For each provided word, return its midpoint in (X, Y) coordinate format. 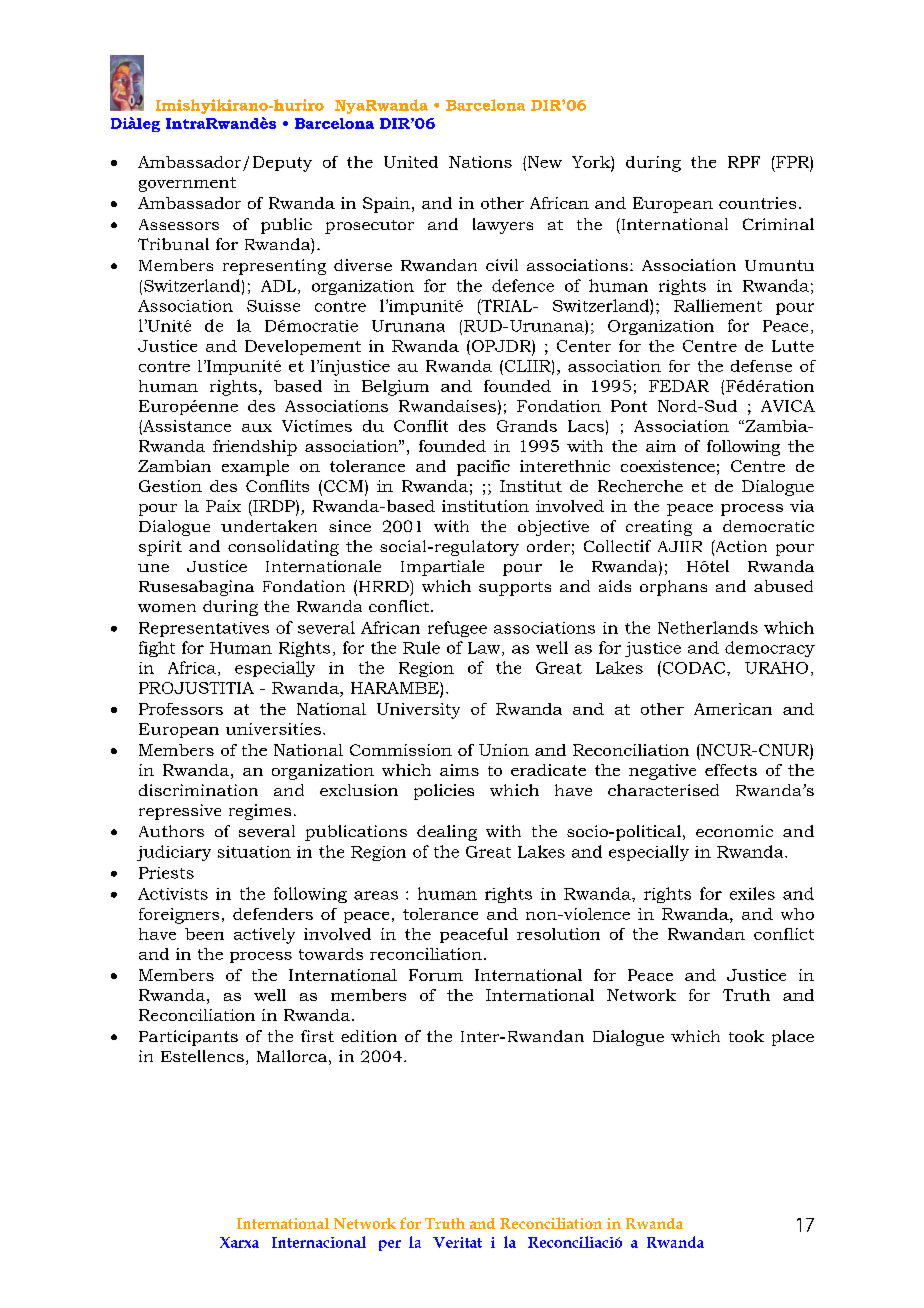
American (733, 709)
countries (757, 203)
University (418, 711)
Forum (436, 975)
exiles (752, 893)
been (204, 934)
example (255, 468)
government (187, 184)
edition (369, 1036)
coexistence (668, 466)
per (390, 1245)
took (746, 1036)
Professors (181, 709)
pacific (483, 468)
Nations (480, 162)
